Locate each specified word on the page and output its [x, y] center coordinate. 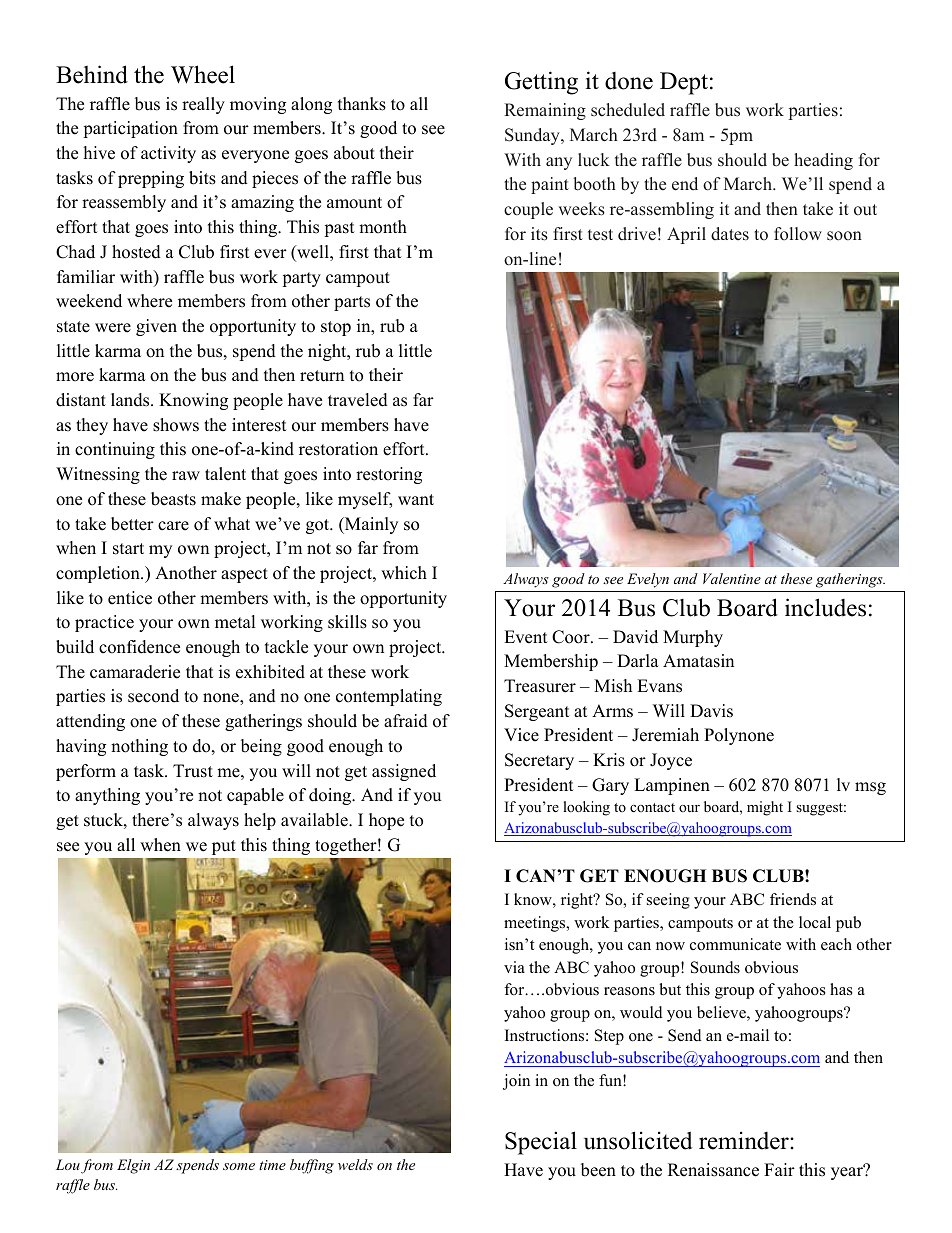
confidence [139, 647]
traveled [358, 400]
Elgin [133, 1166]
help [260, 821]
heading [823, 161]
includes [825, 607]
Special [541, 1143]
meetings [536, 924]
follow [798, 234]
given [156, 327]
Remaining [545, 111]
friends [793, 899]
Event [526, 637]
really [203, 105]
